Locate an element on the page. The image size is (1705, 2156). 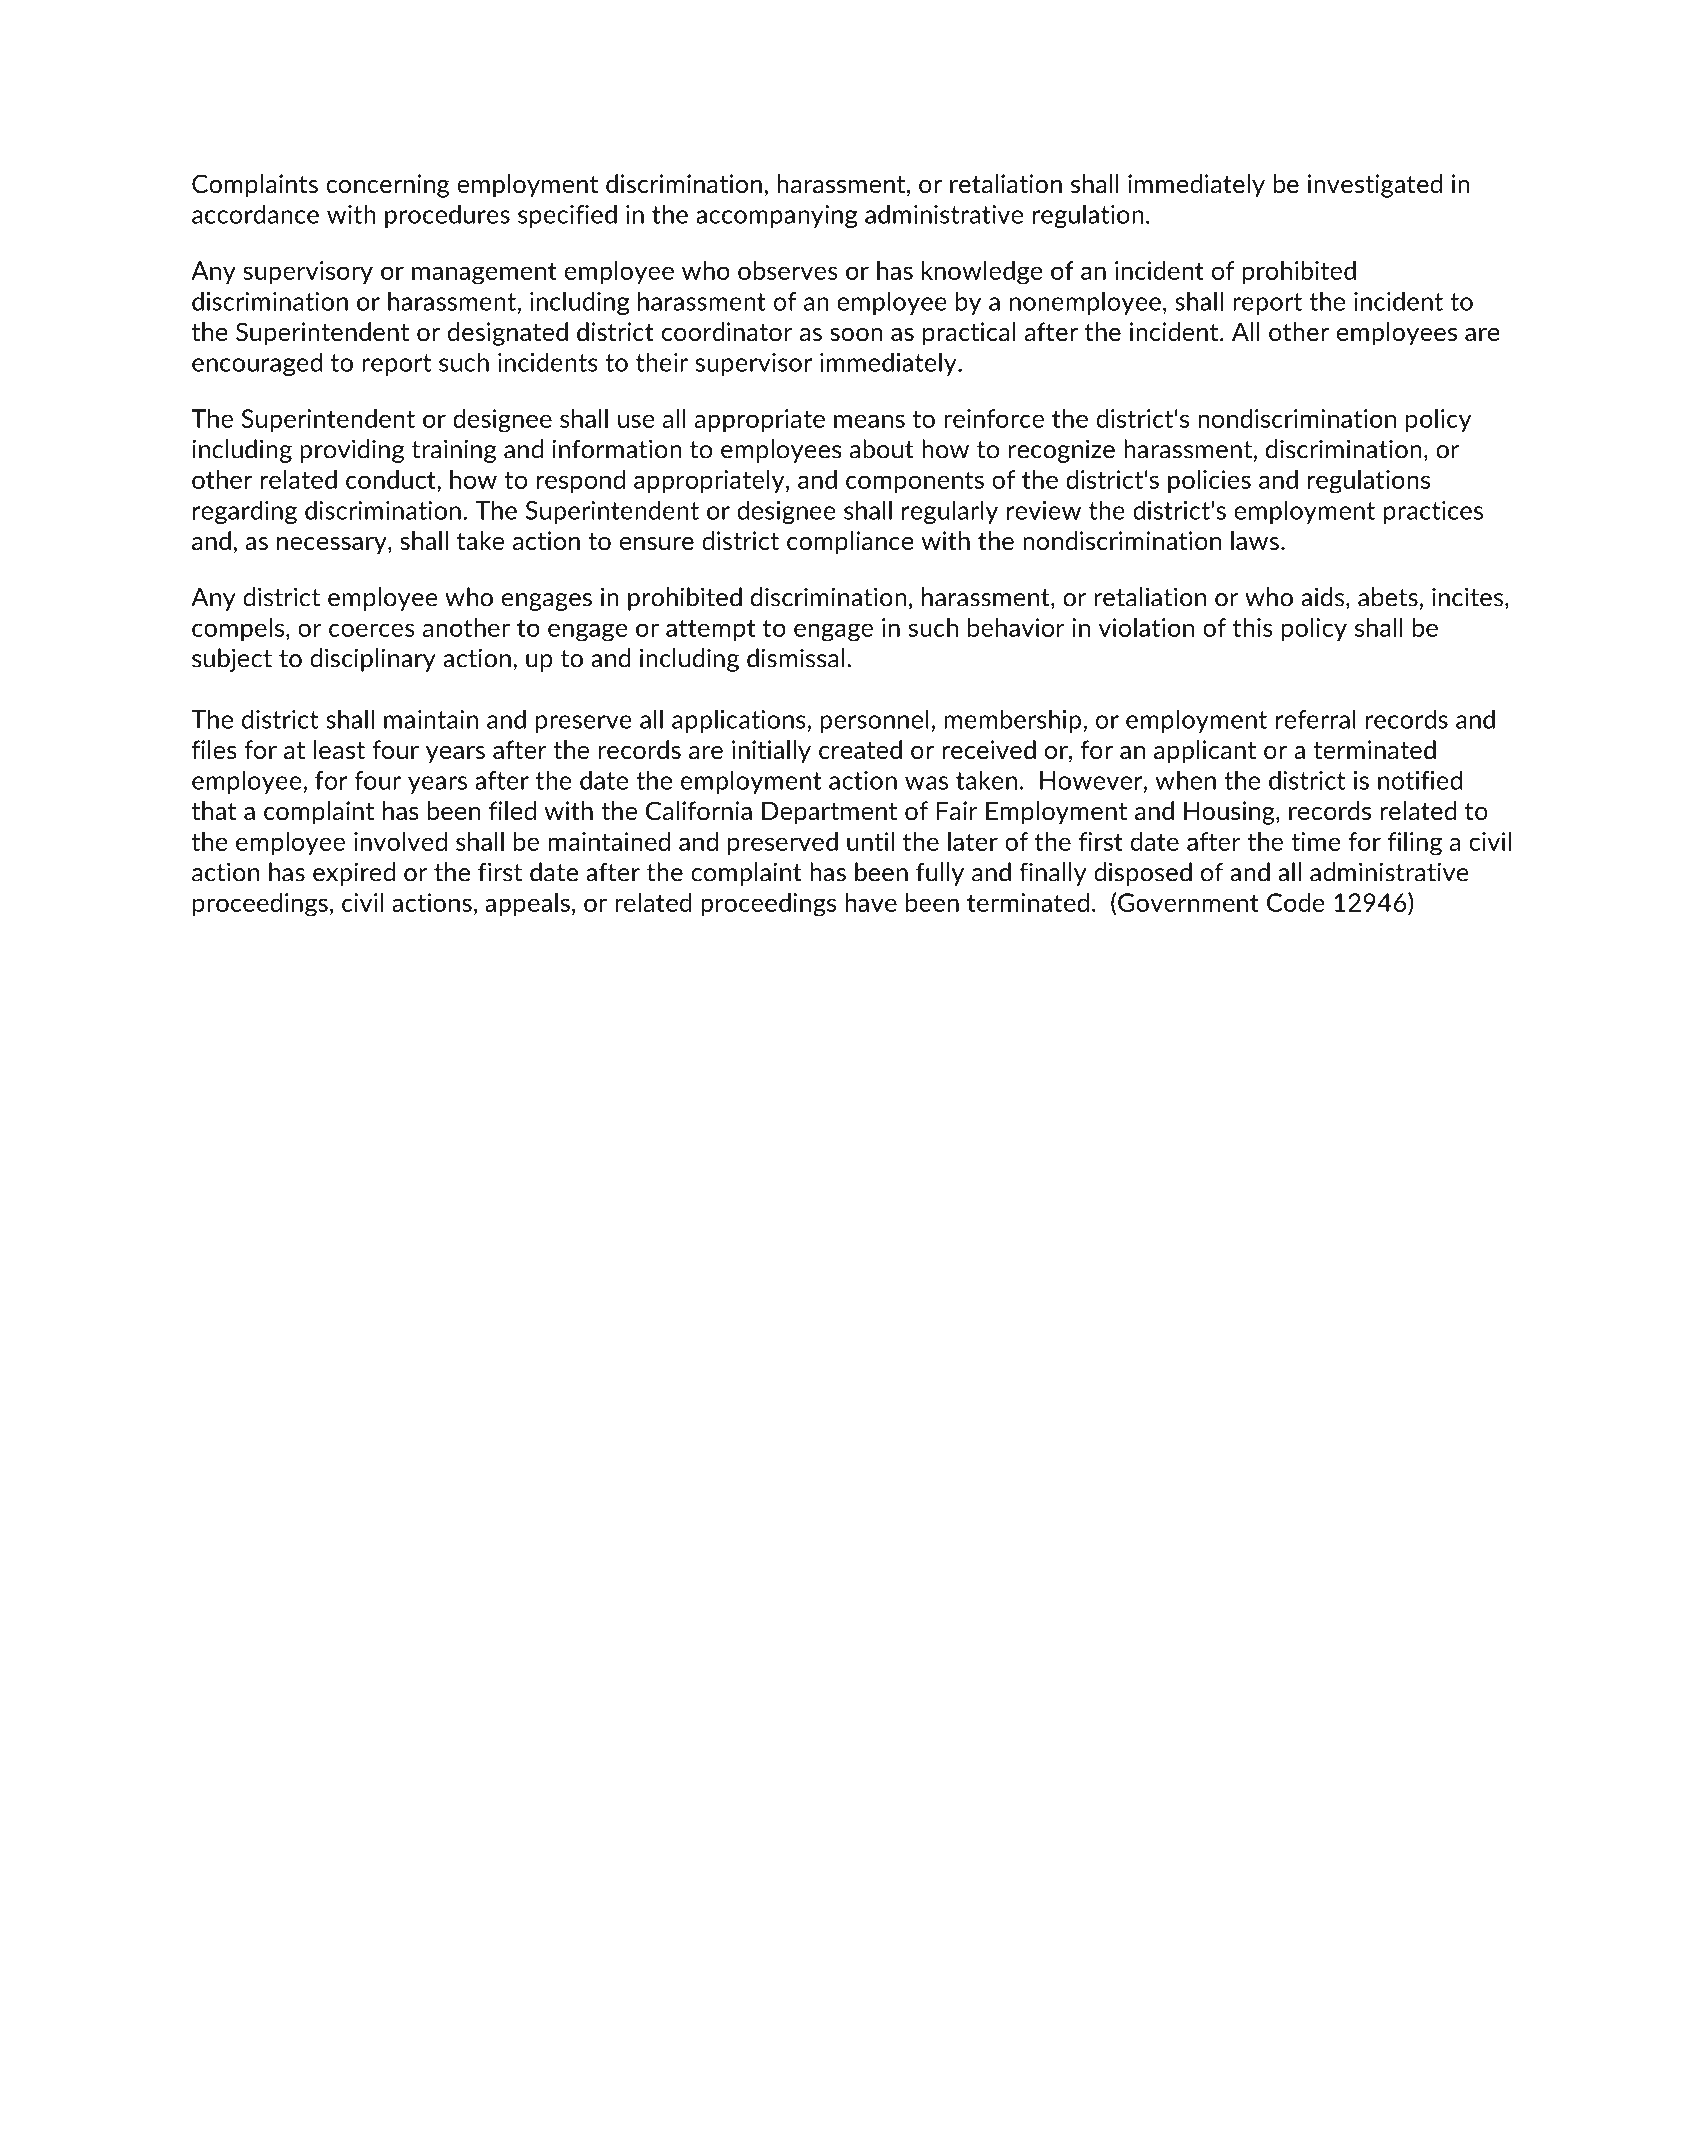
investigated is located at coordinates (1375, 186).
